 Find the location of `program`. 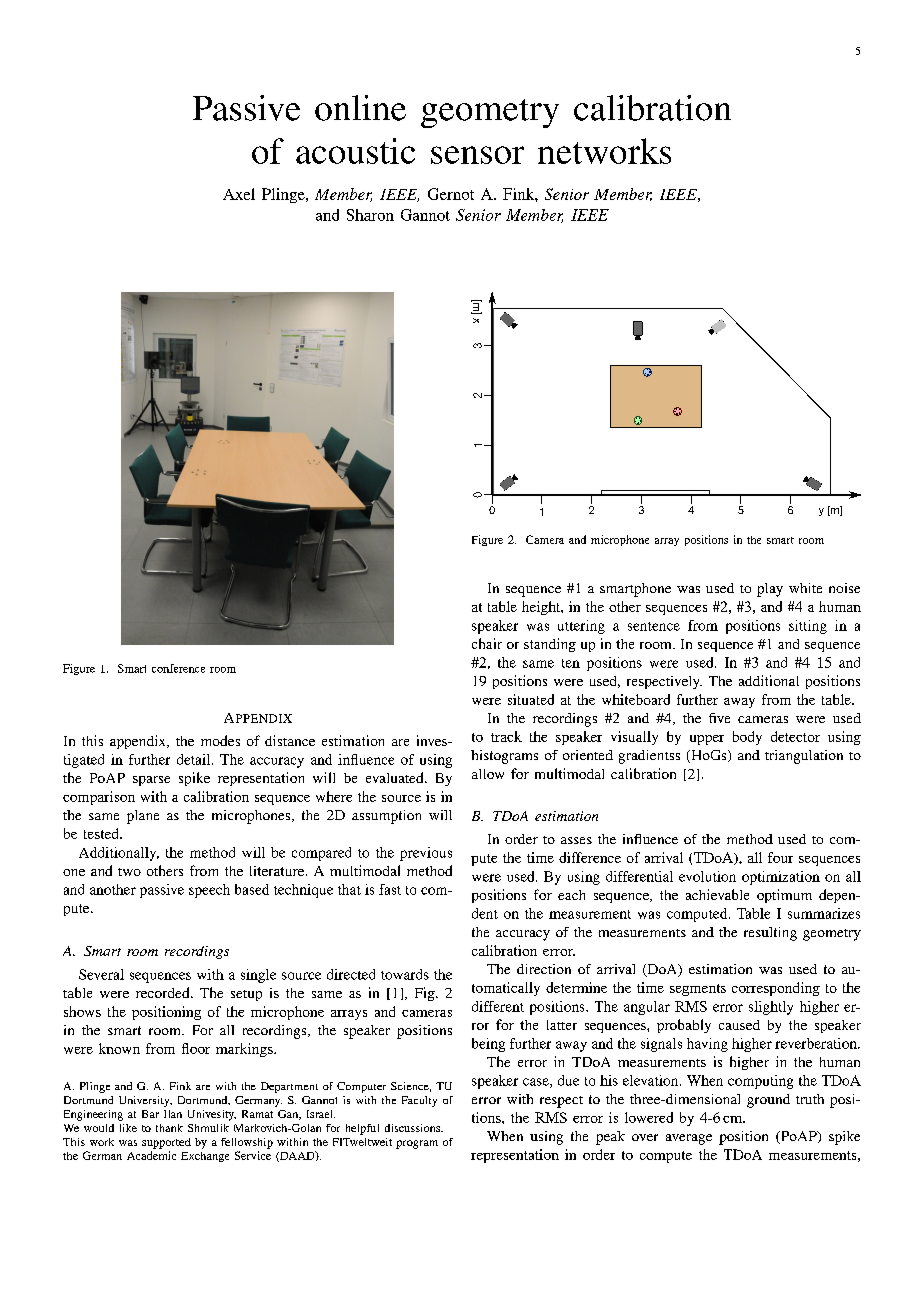

program is located at coordinates (417, 1144).
